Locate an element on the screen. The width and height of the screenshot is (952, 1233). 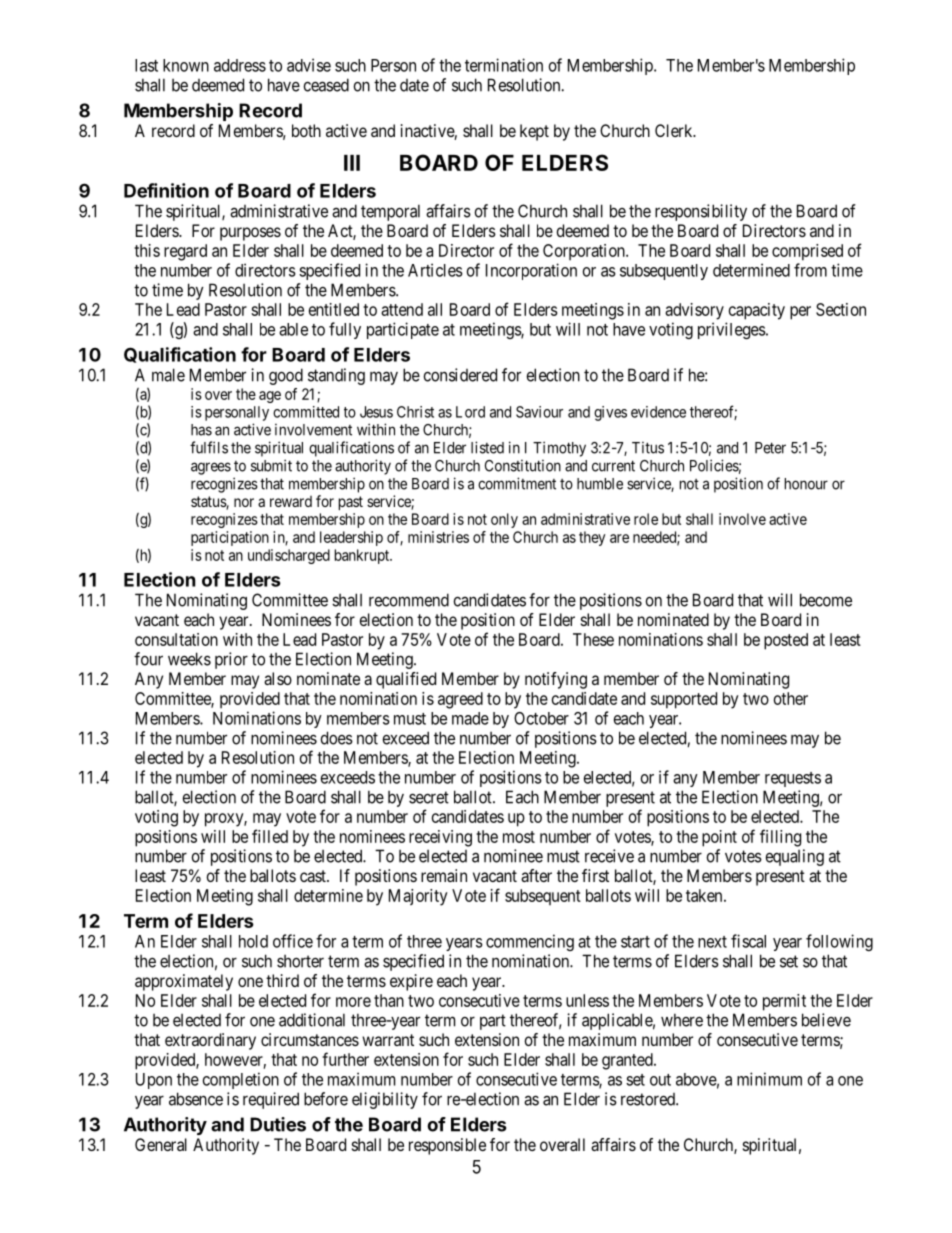
commencing is located at coordinates (530, 942).
